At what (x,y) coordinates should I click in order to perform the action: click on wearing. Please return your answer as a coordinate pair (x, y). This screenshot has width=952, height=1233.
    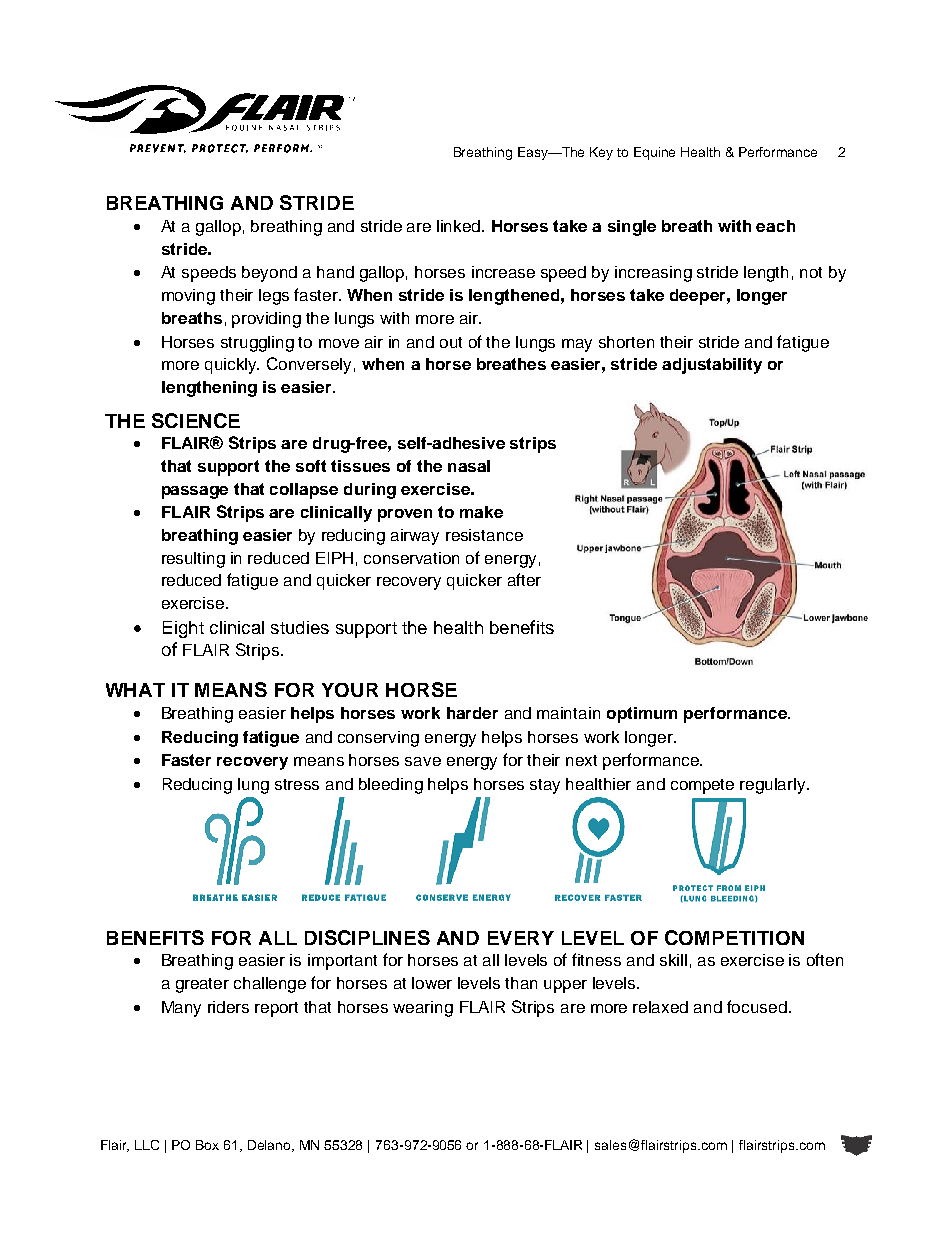
    Looking at the image, I should click on (423, 1009).
